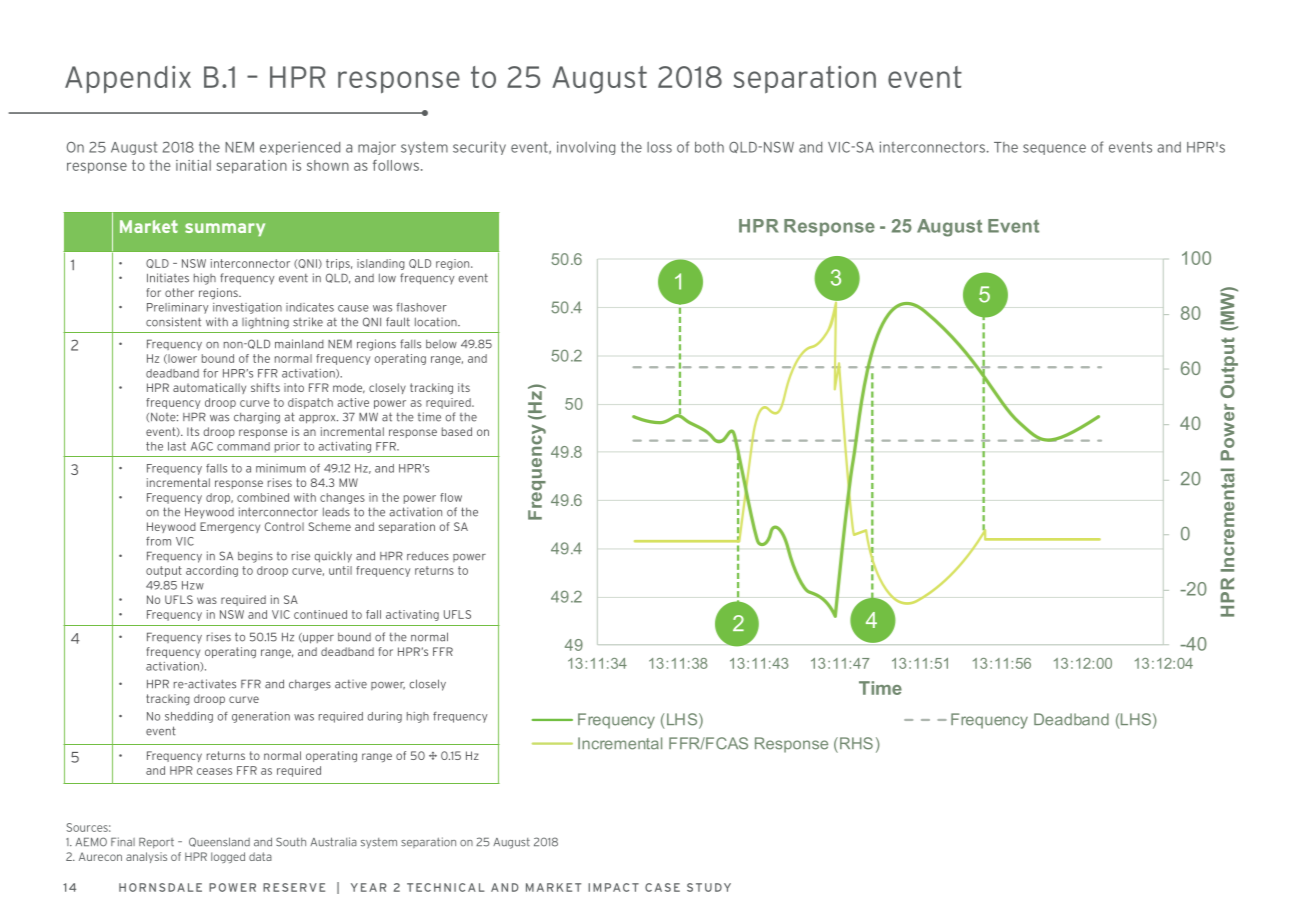 This screenshot has height=924, width=1301. I want to click on Appendix, so click(128, 80).
